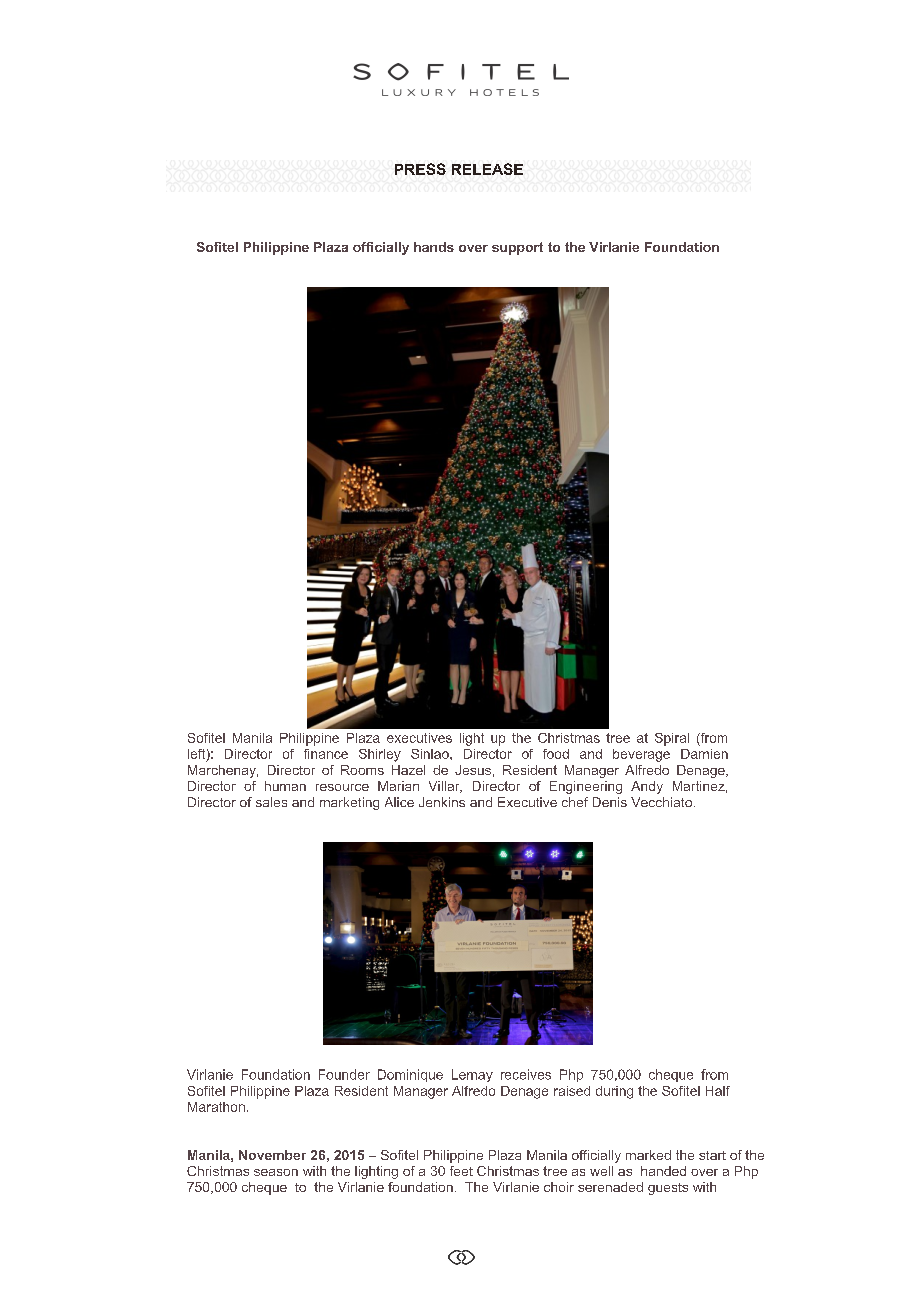 The image size is (924, 1308). I want to click on Spiral, so click(672, 739).
